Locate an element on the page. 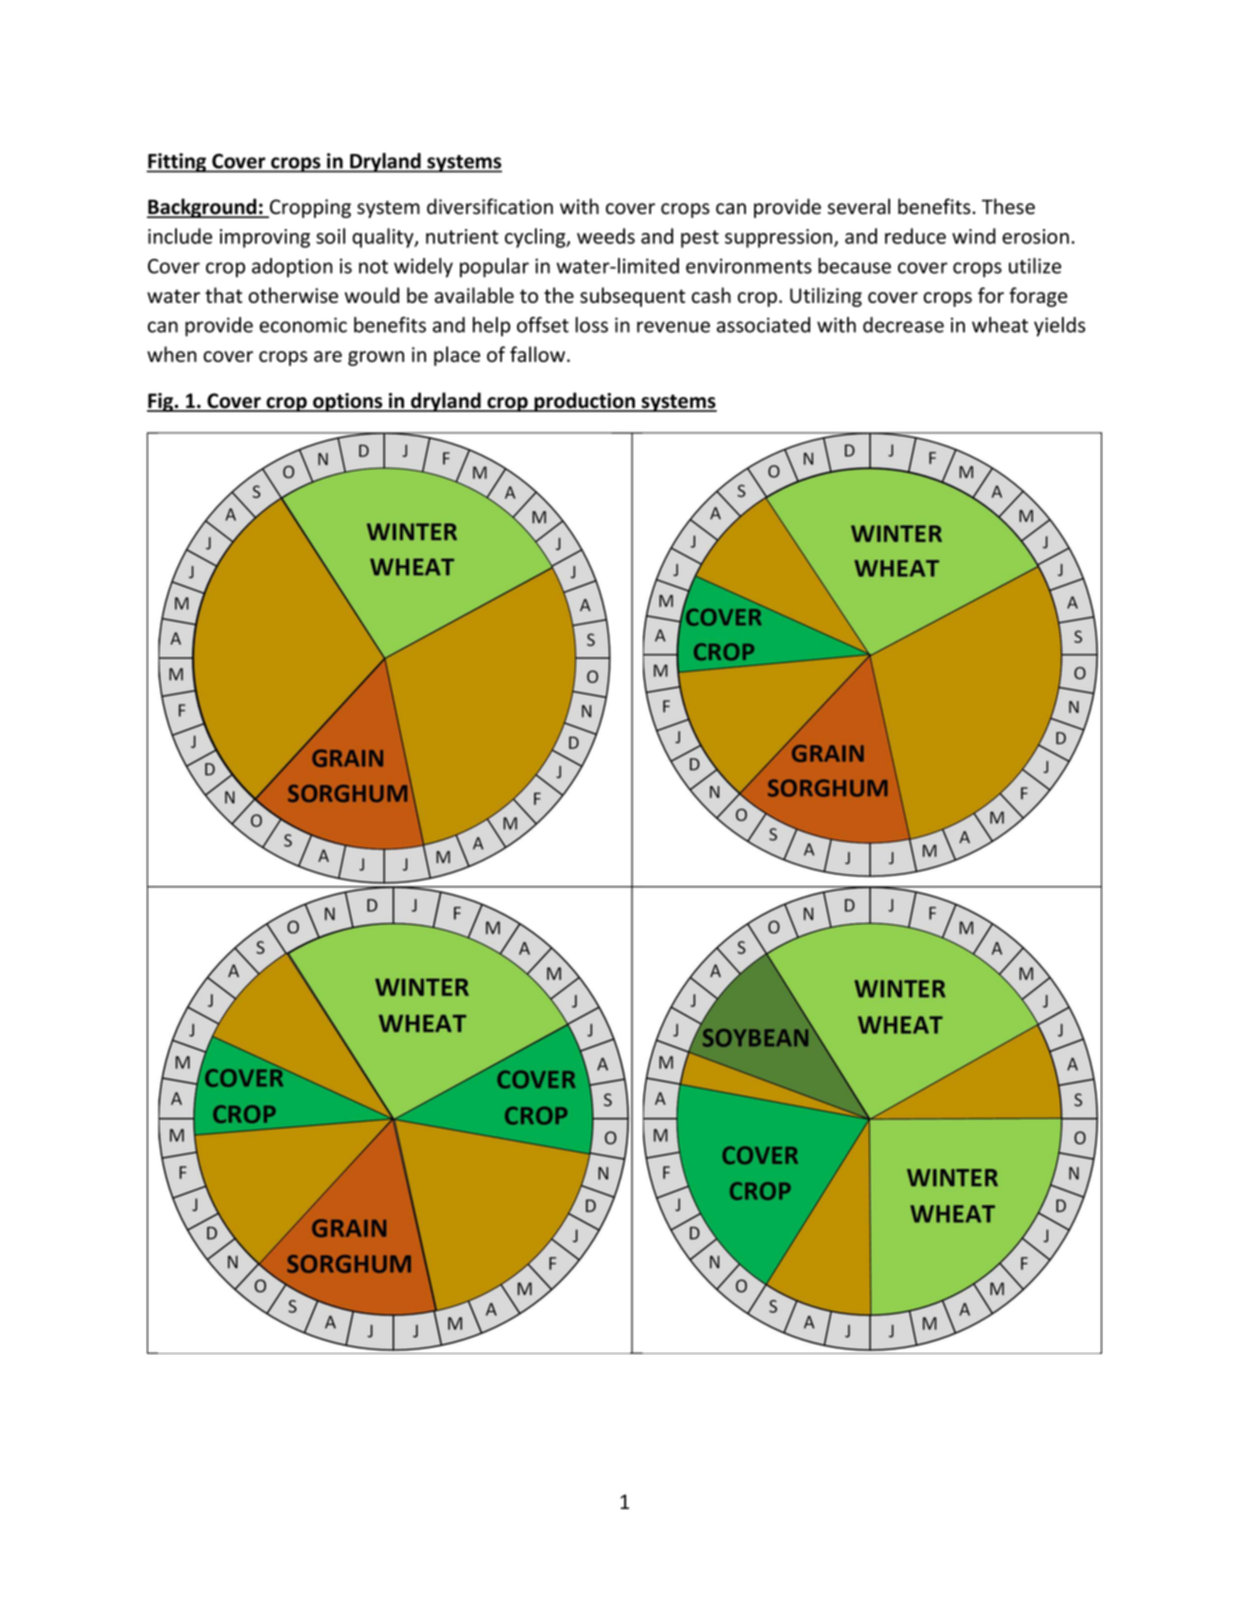 This image has height=1616, width=1249. otherwise is located at coordinates (293, 295).
